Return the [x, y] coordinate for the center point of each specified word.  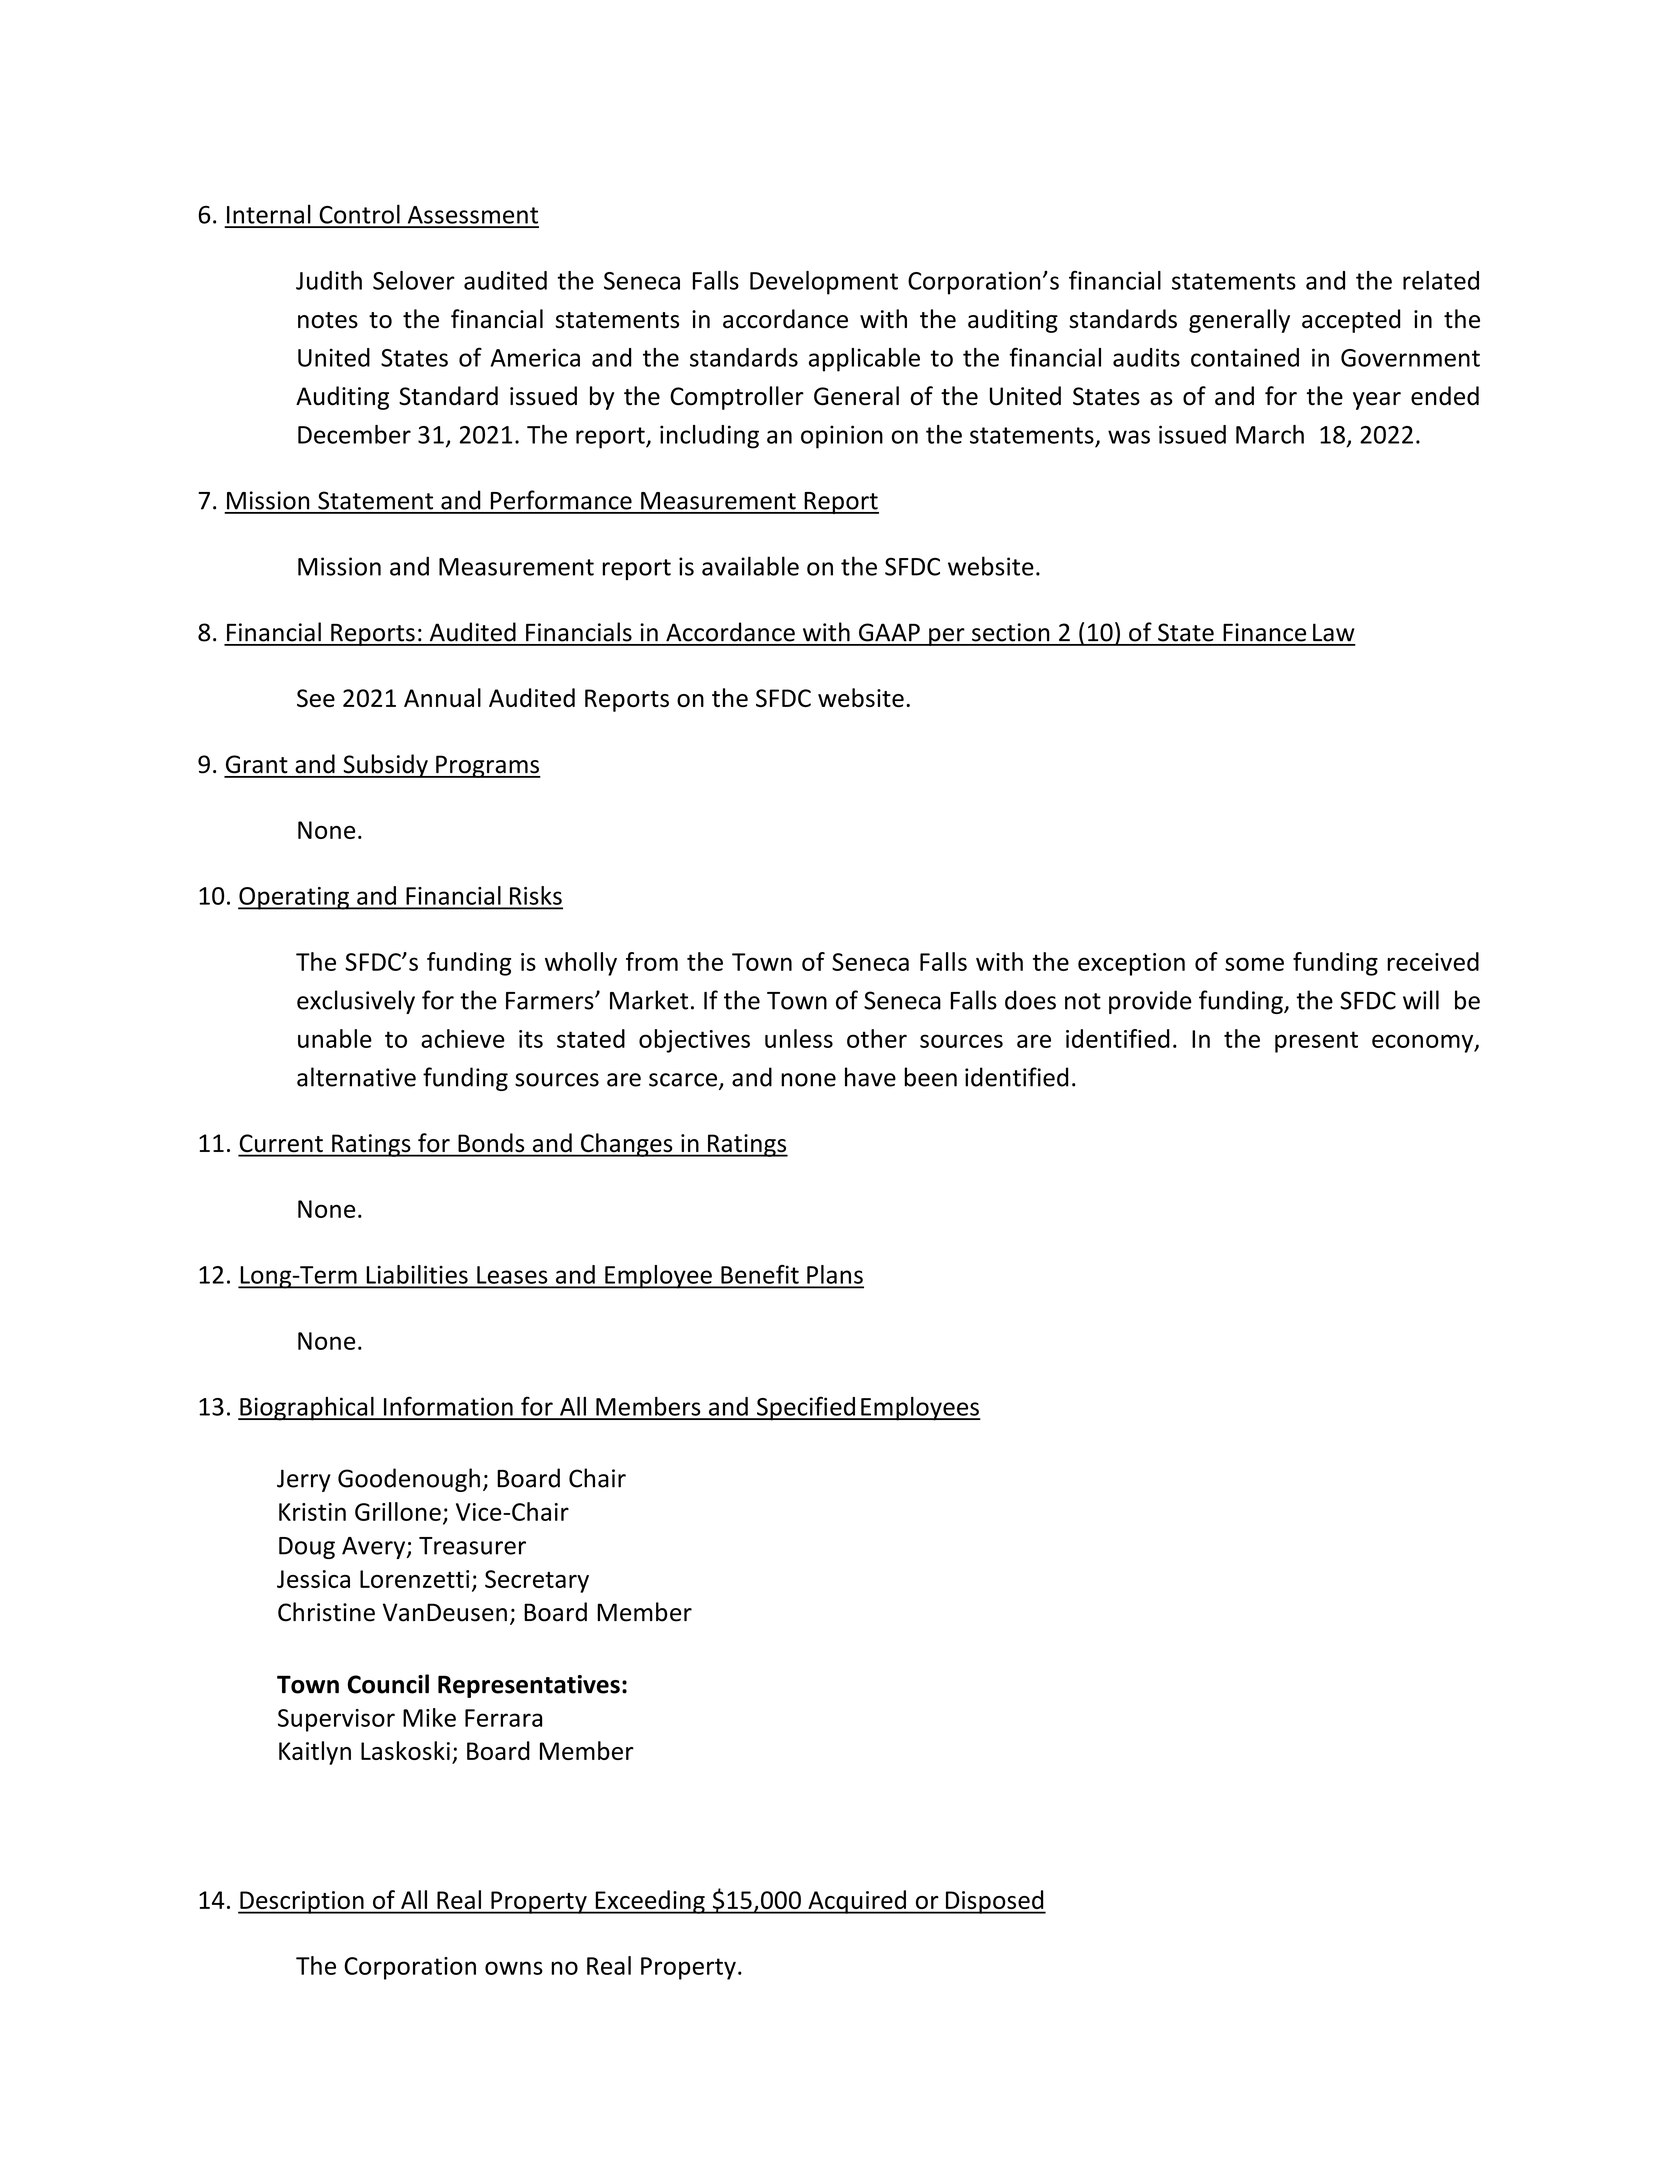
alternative [356, 1077]
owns [514, 1968]
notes [328, 320]
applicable [864, 360]
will [1421, 1000]
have [870, 1077]
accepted [1351, 321]
